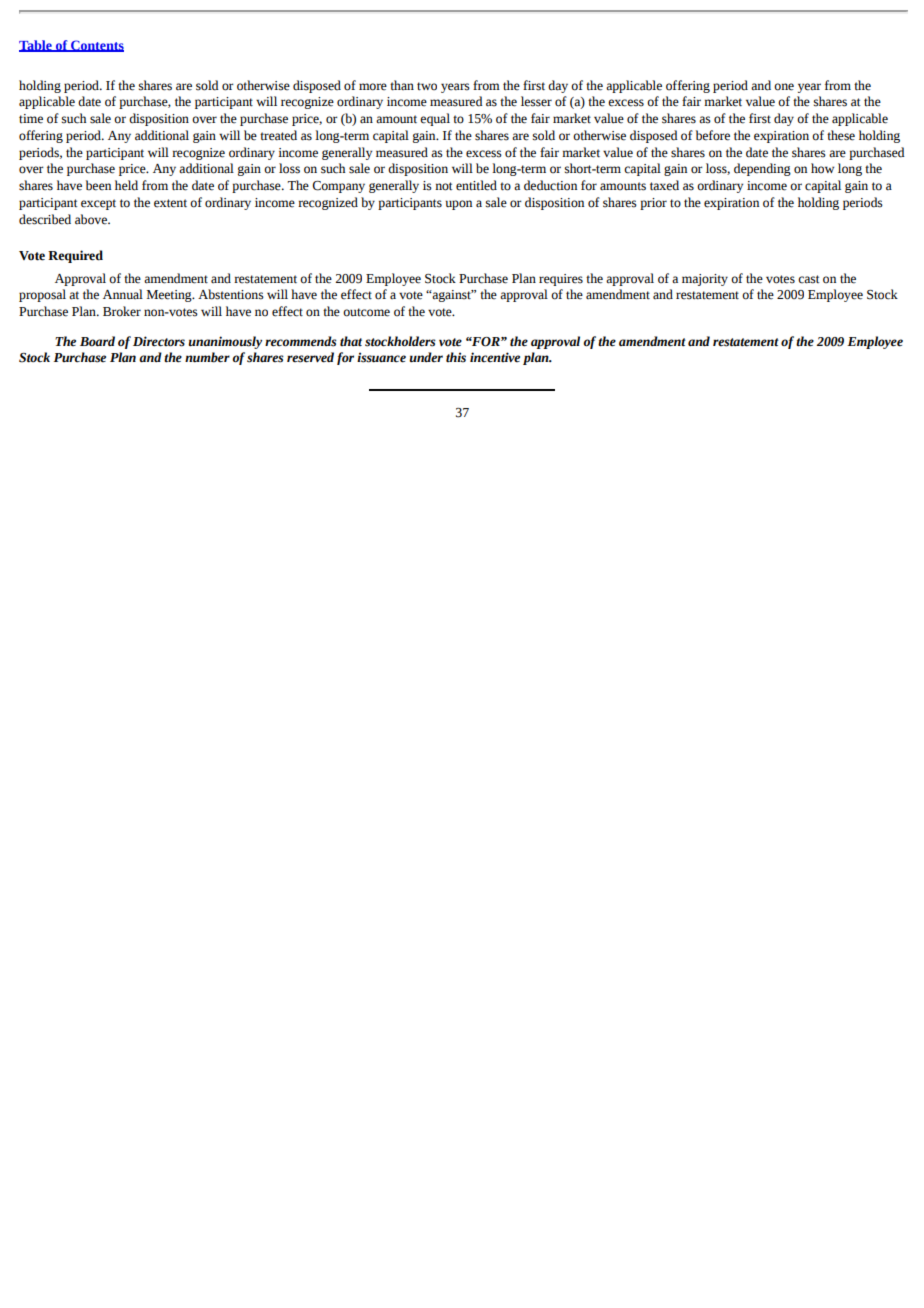  Describe the element at coordinates (653, 204) in the screenshot. I see `prior` at that location.
